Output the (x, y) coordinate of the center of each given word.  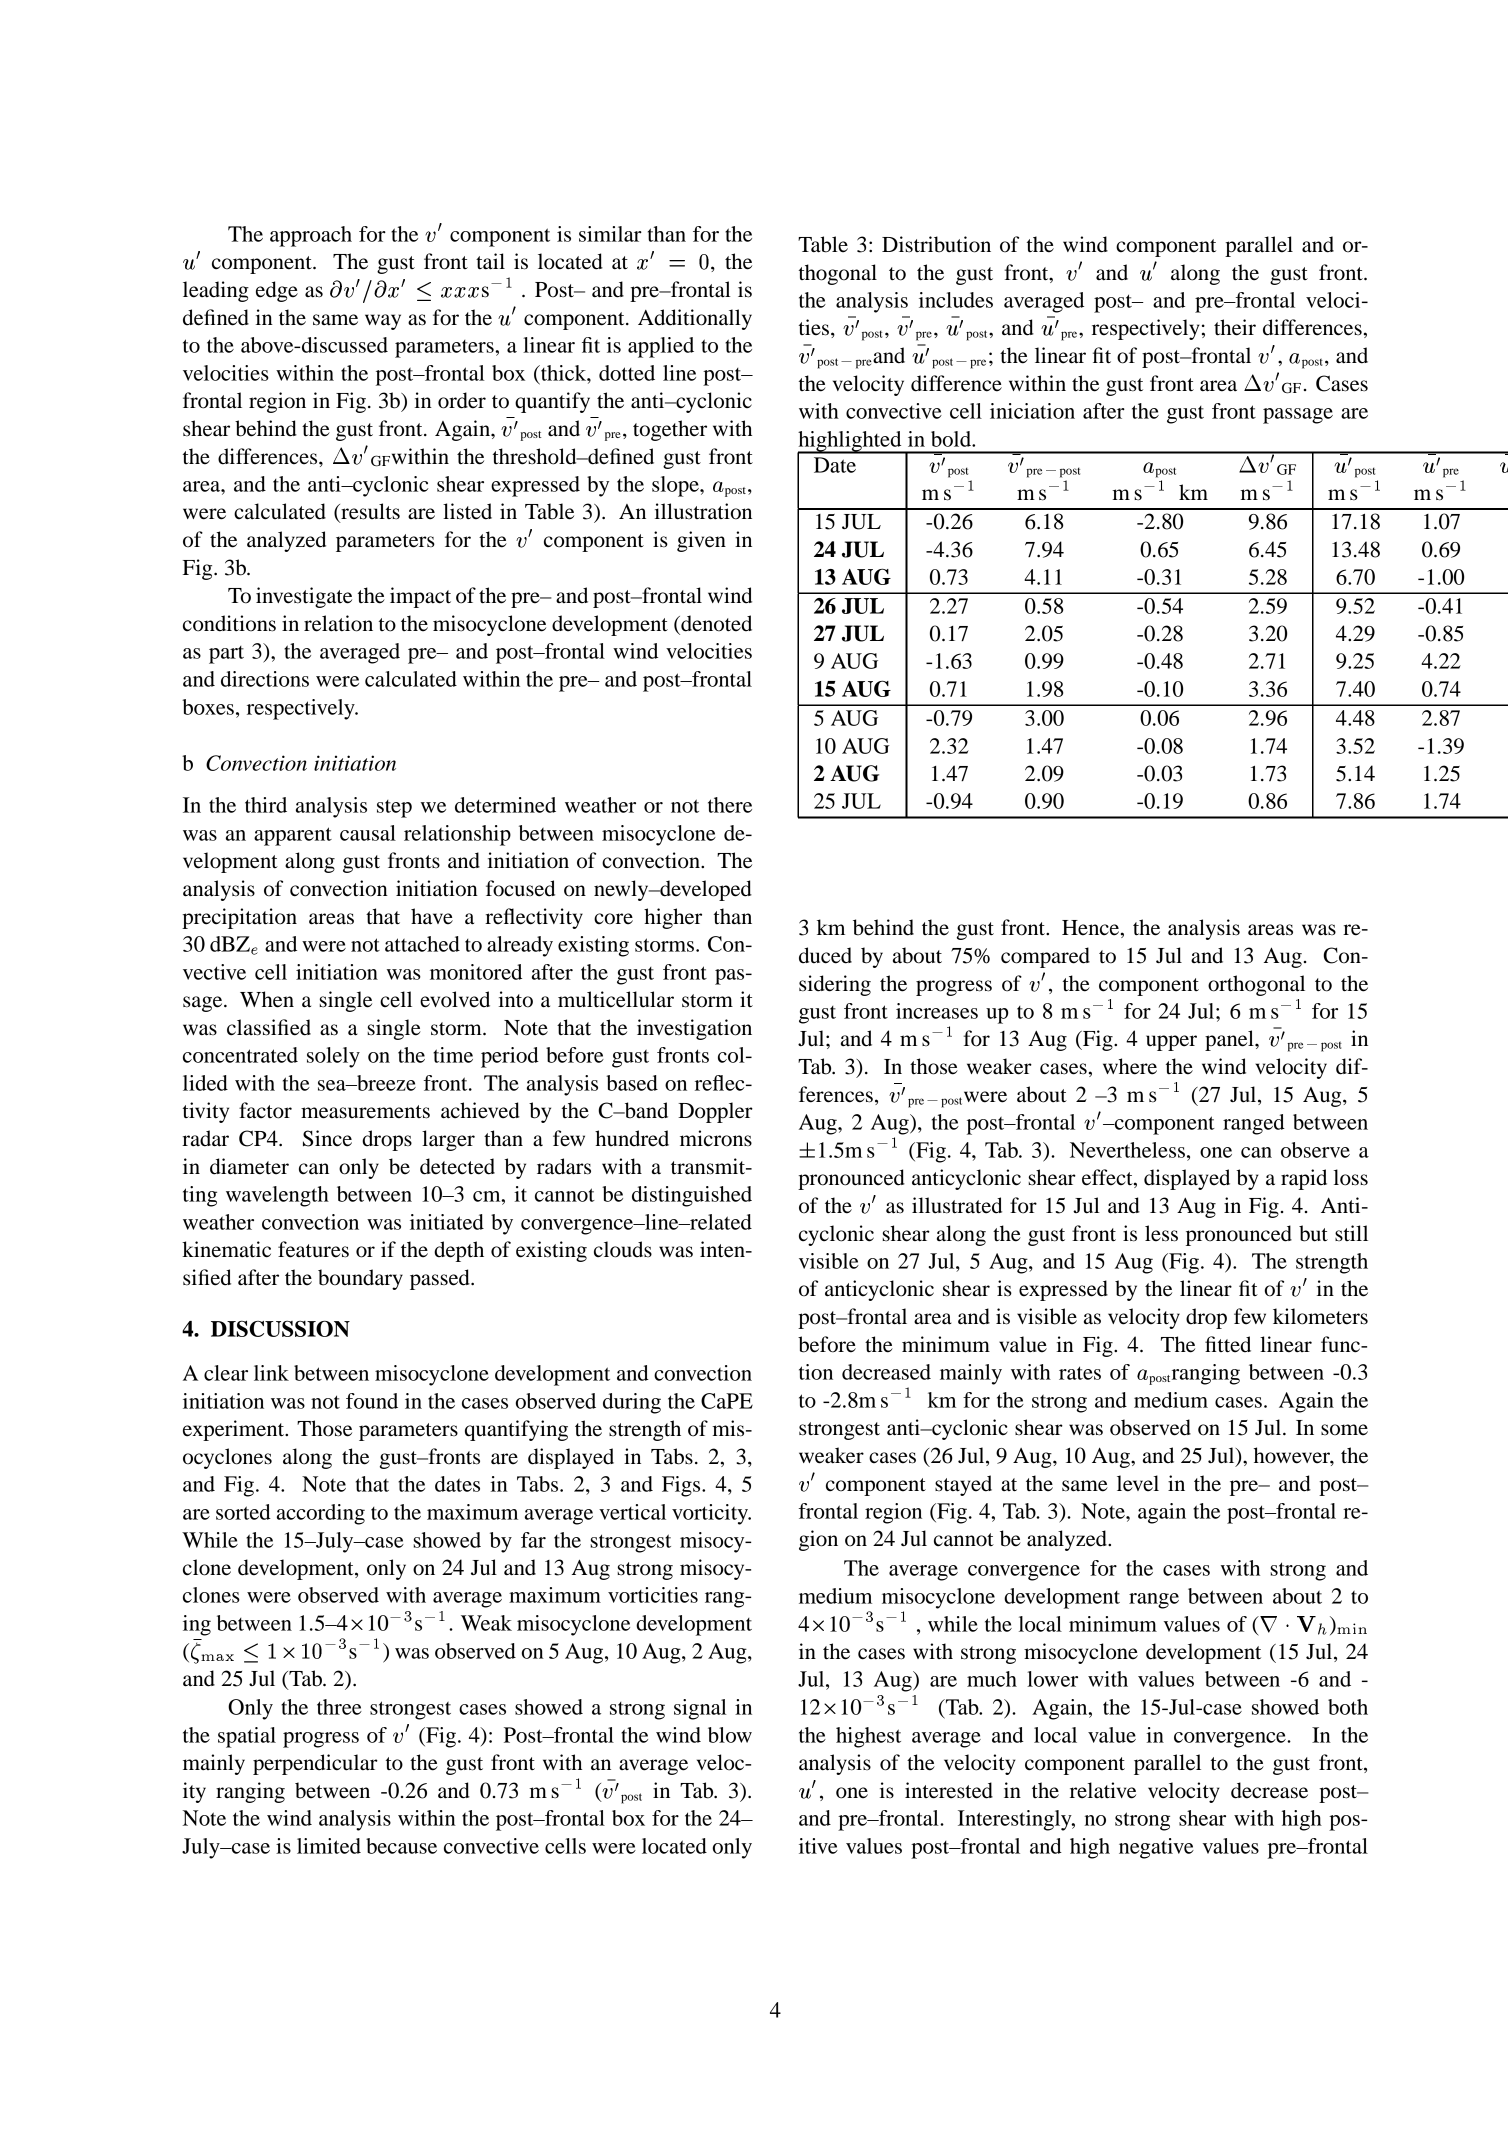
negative (1156, 1848)
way (383, 322)
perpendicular (315, 1764)
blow (730, 1735)
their (1235, 327)
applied (661, 347)
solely (333, 1057)
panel (1230, 1040)
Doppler (715, 1112)
